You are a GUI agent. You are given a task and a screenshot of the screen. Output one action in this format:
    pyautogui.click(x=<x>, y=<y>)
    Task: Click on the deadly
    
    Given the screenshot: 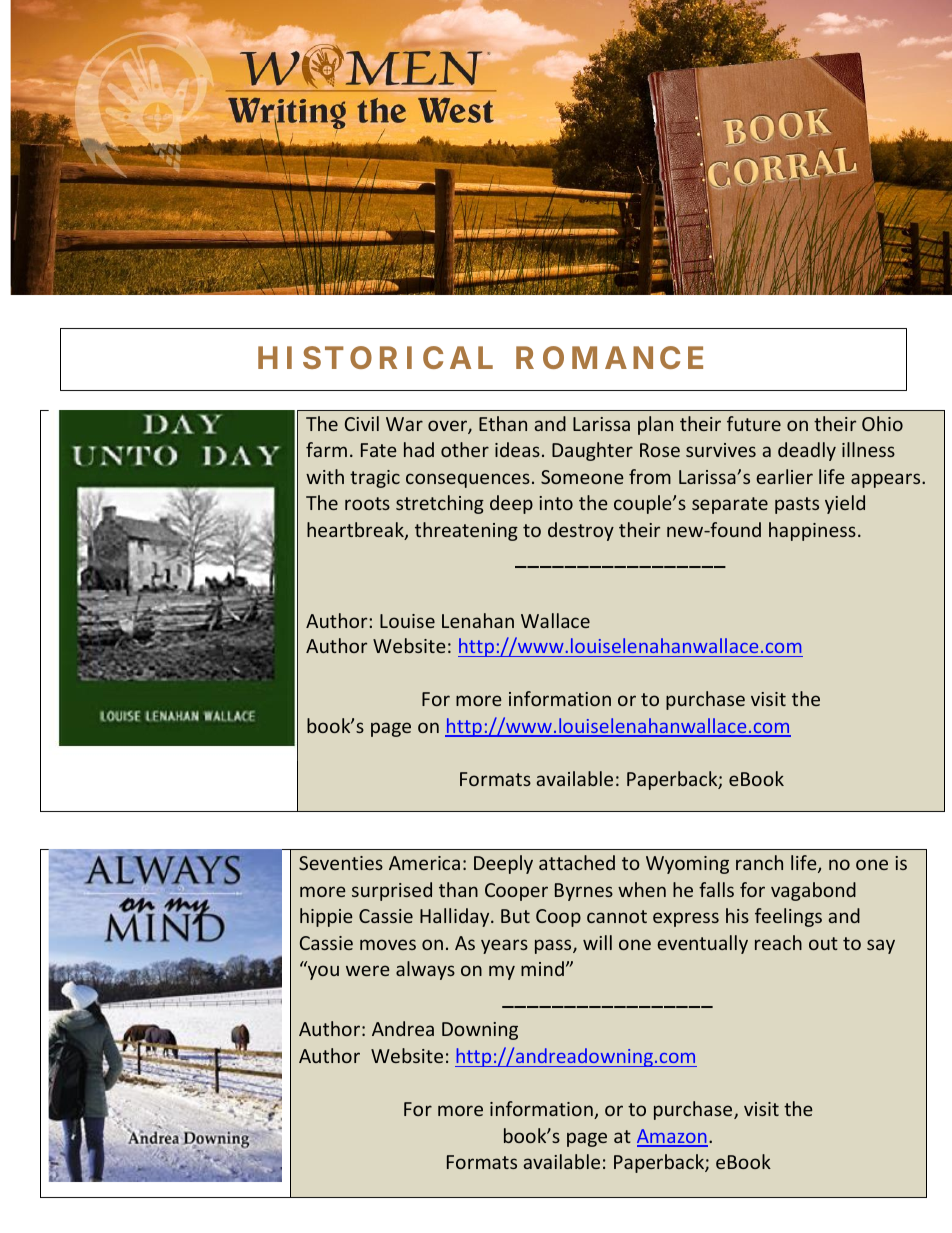 What is the action you would take?
    pyautogui.click(x=807, y=451)
